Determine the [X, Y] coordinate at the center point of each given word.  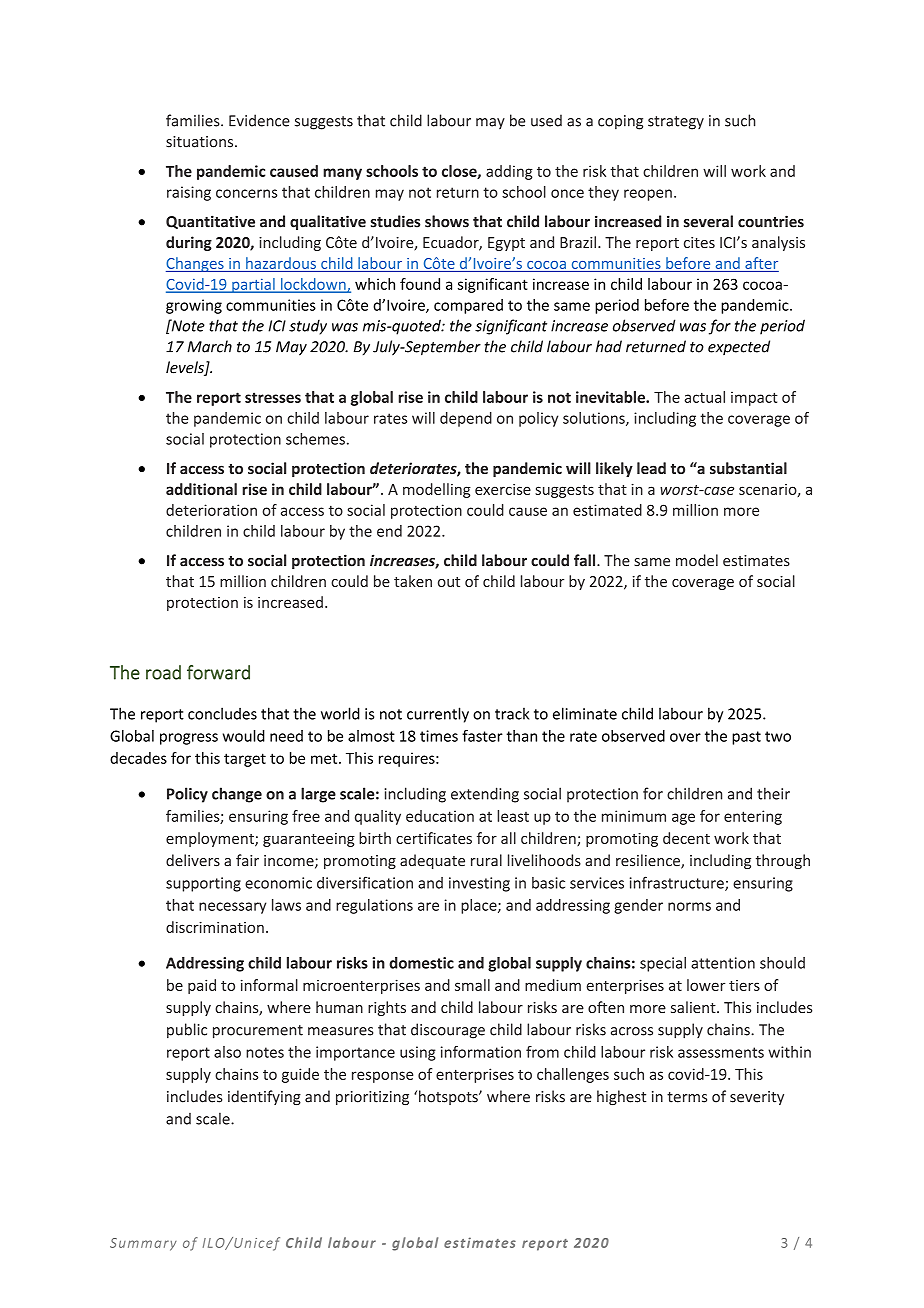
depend [466, 419]
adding [509, 172]
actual [704, 397]
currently [438, 715]
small [472, 985]
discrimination [215, 927]
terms [687, 1097]
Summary [143, 1244]
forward [218, 672]
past [746, 738]
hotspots [449, 1097]
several [708, 221]
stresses [273, 397]
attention [723, 963]
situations [201, 142]
